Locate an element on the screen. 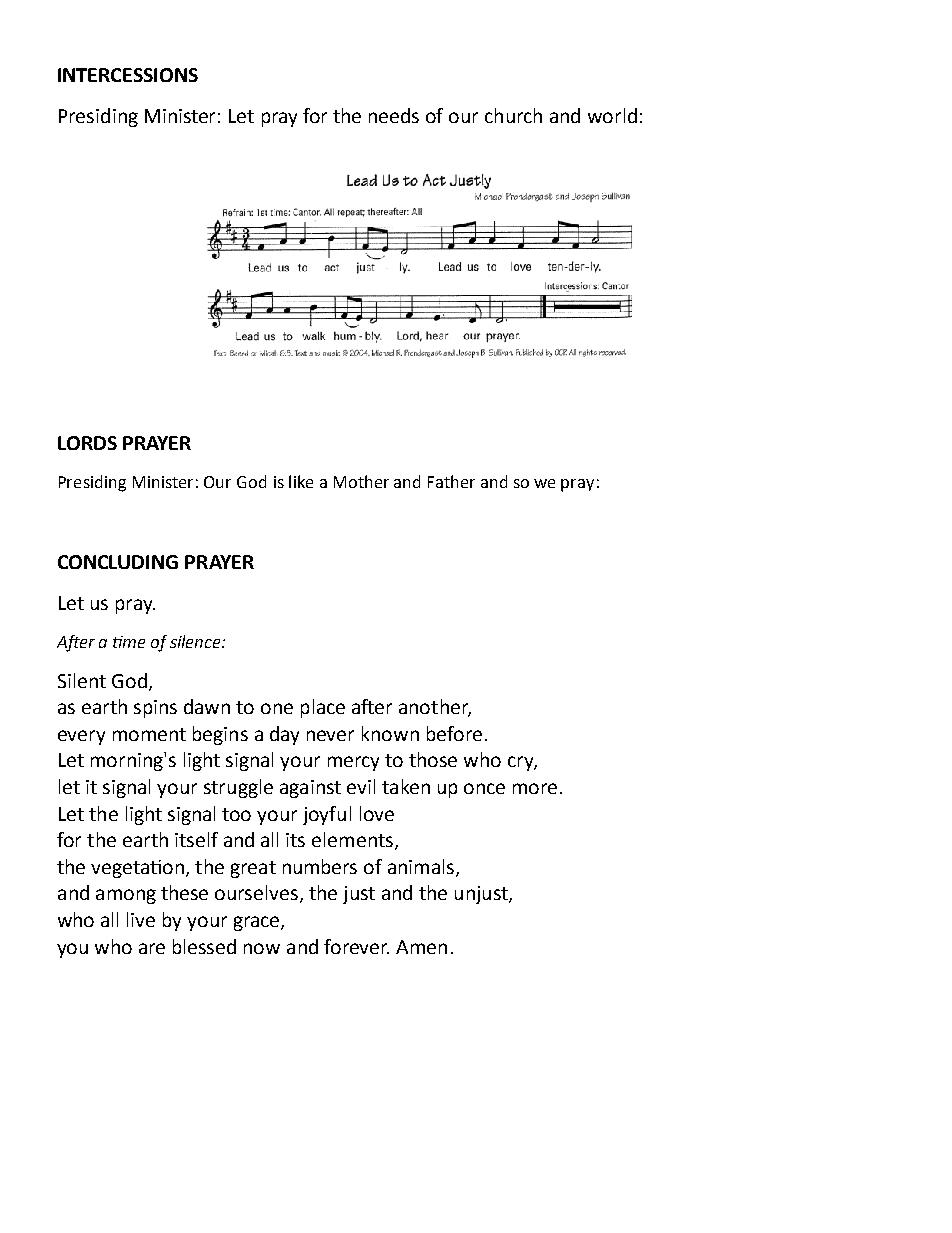 The height and width of the screenshot is (1233, 952). church is located at coordinates (513, 115).
